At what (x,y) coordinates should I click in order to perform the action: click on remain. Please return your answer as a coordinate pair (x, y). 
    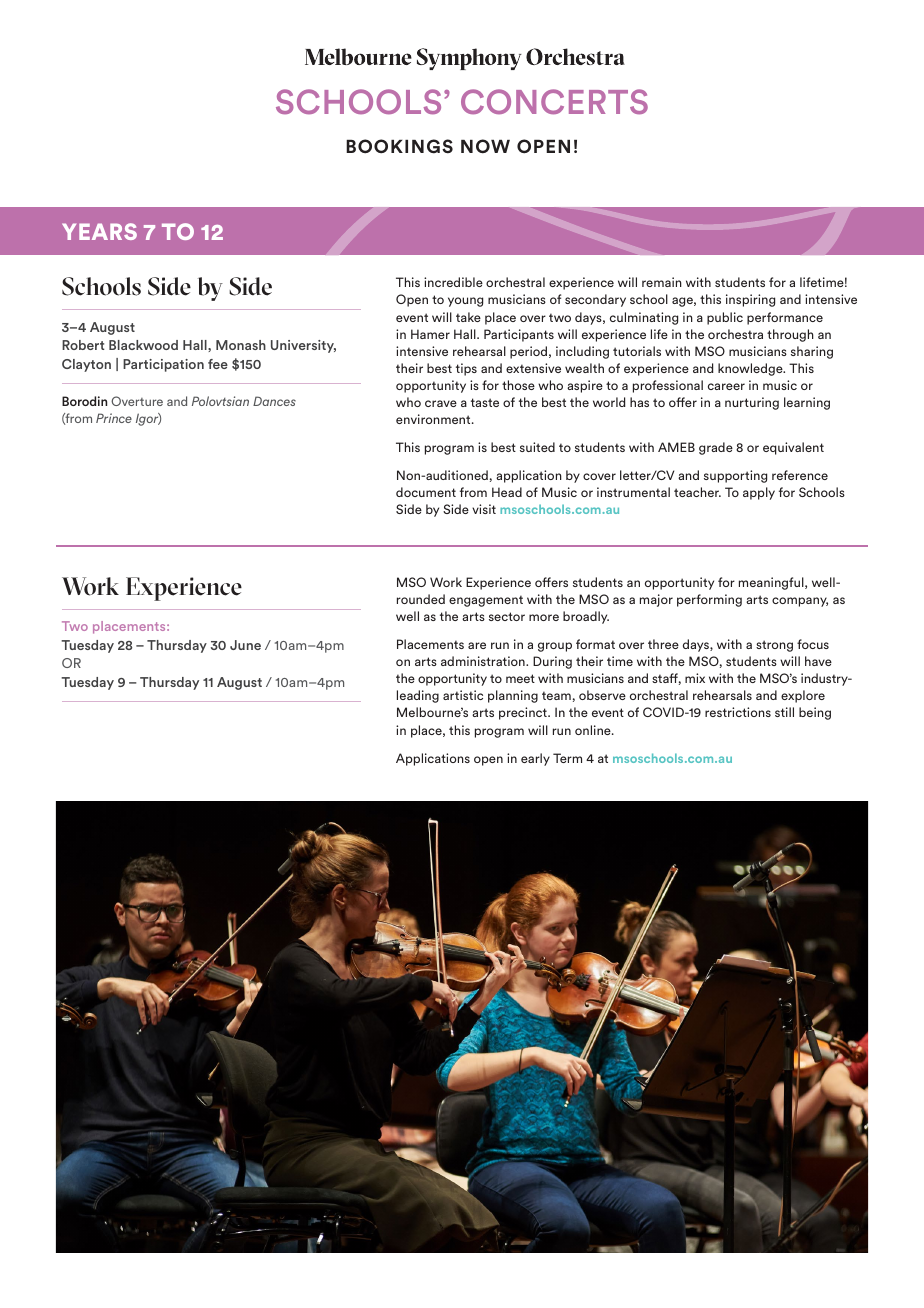
    Looking at the image, I should click on (662, 282).
